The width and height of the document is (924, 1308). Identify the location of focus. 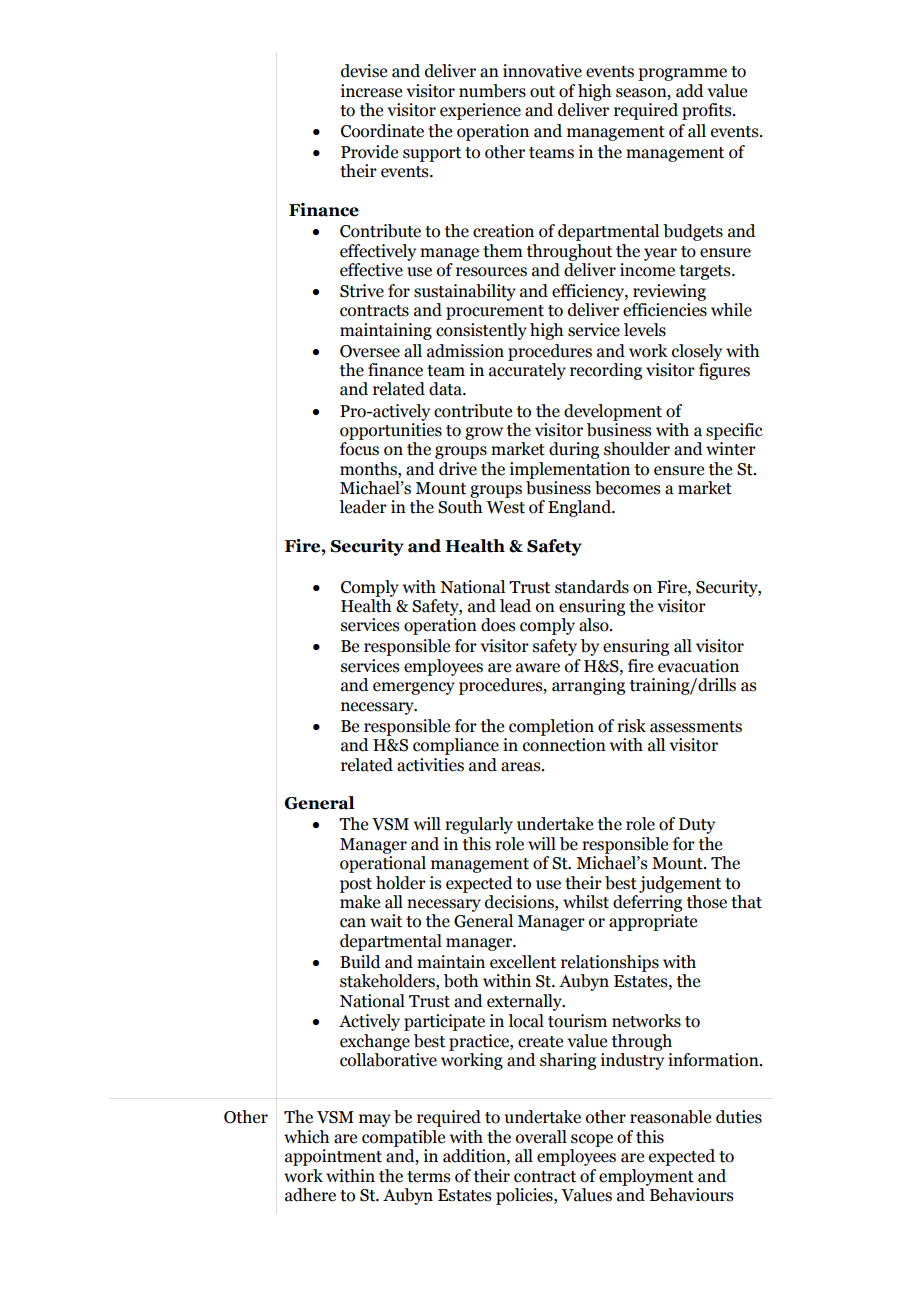
(359, 449).
